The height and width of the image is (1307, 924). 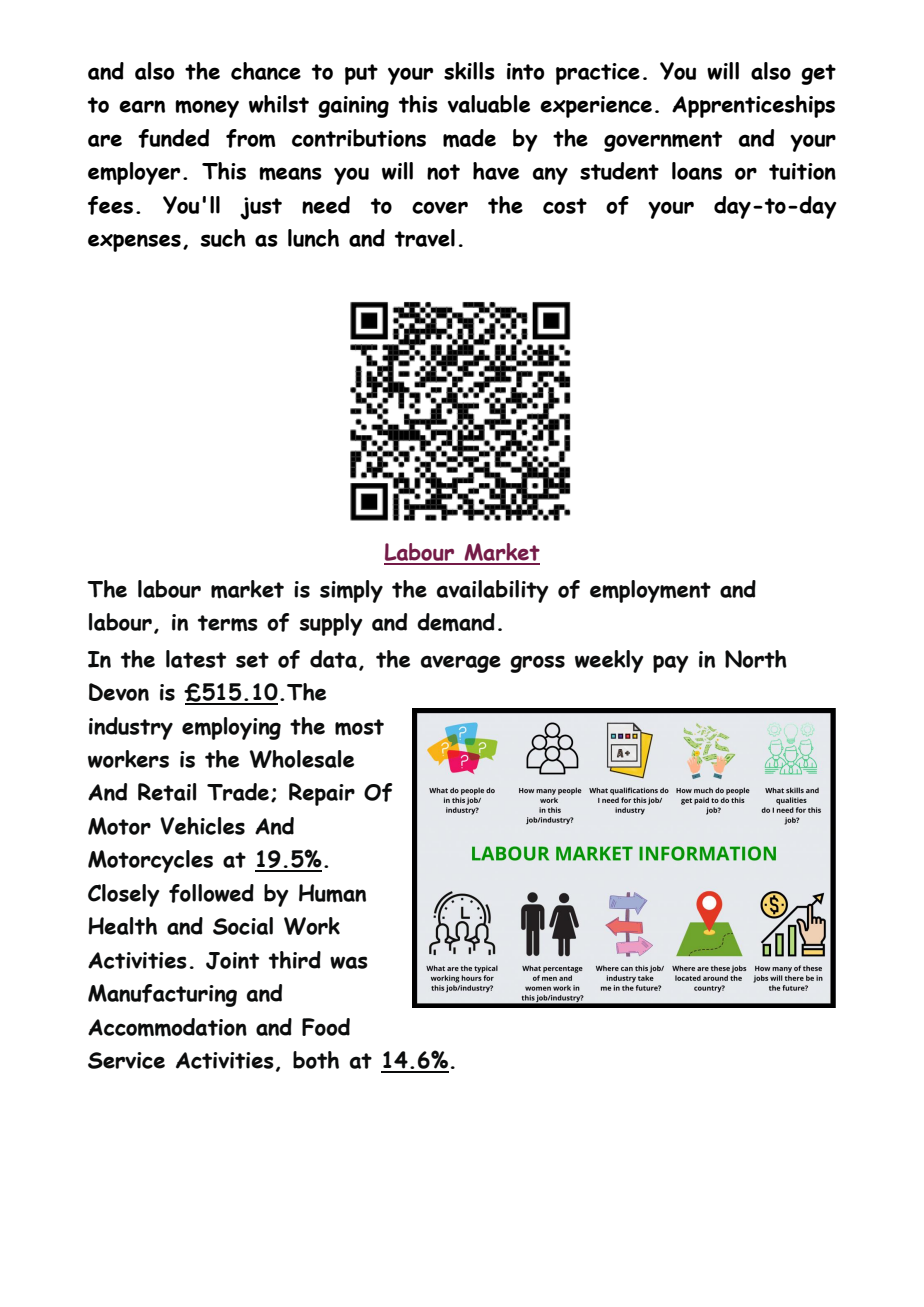 What do you see at coordinates (228, 623) in the image?
I see `terms` at bounding box center [228, 623].
